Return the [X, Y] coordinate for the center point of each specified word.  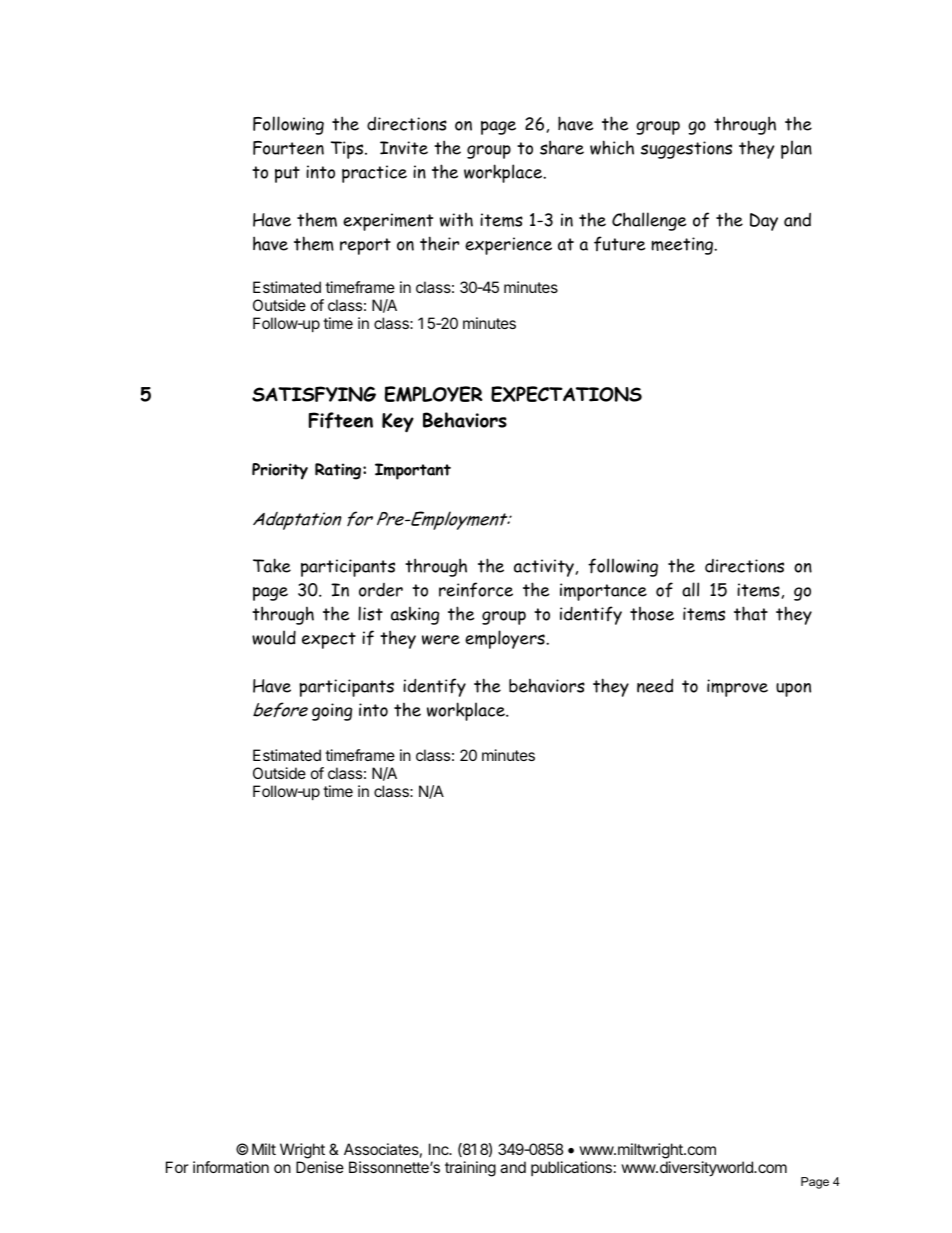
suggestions [686, 150]
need [655, 685]
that [751, 613]
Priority [280, 471]
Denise [320, 1167]
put [287, 174]
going [332, 712]
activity [544, 568]
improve [737, 688]
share [562, 147]
